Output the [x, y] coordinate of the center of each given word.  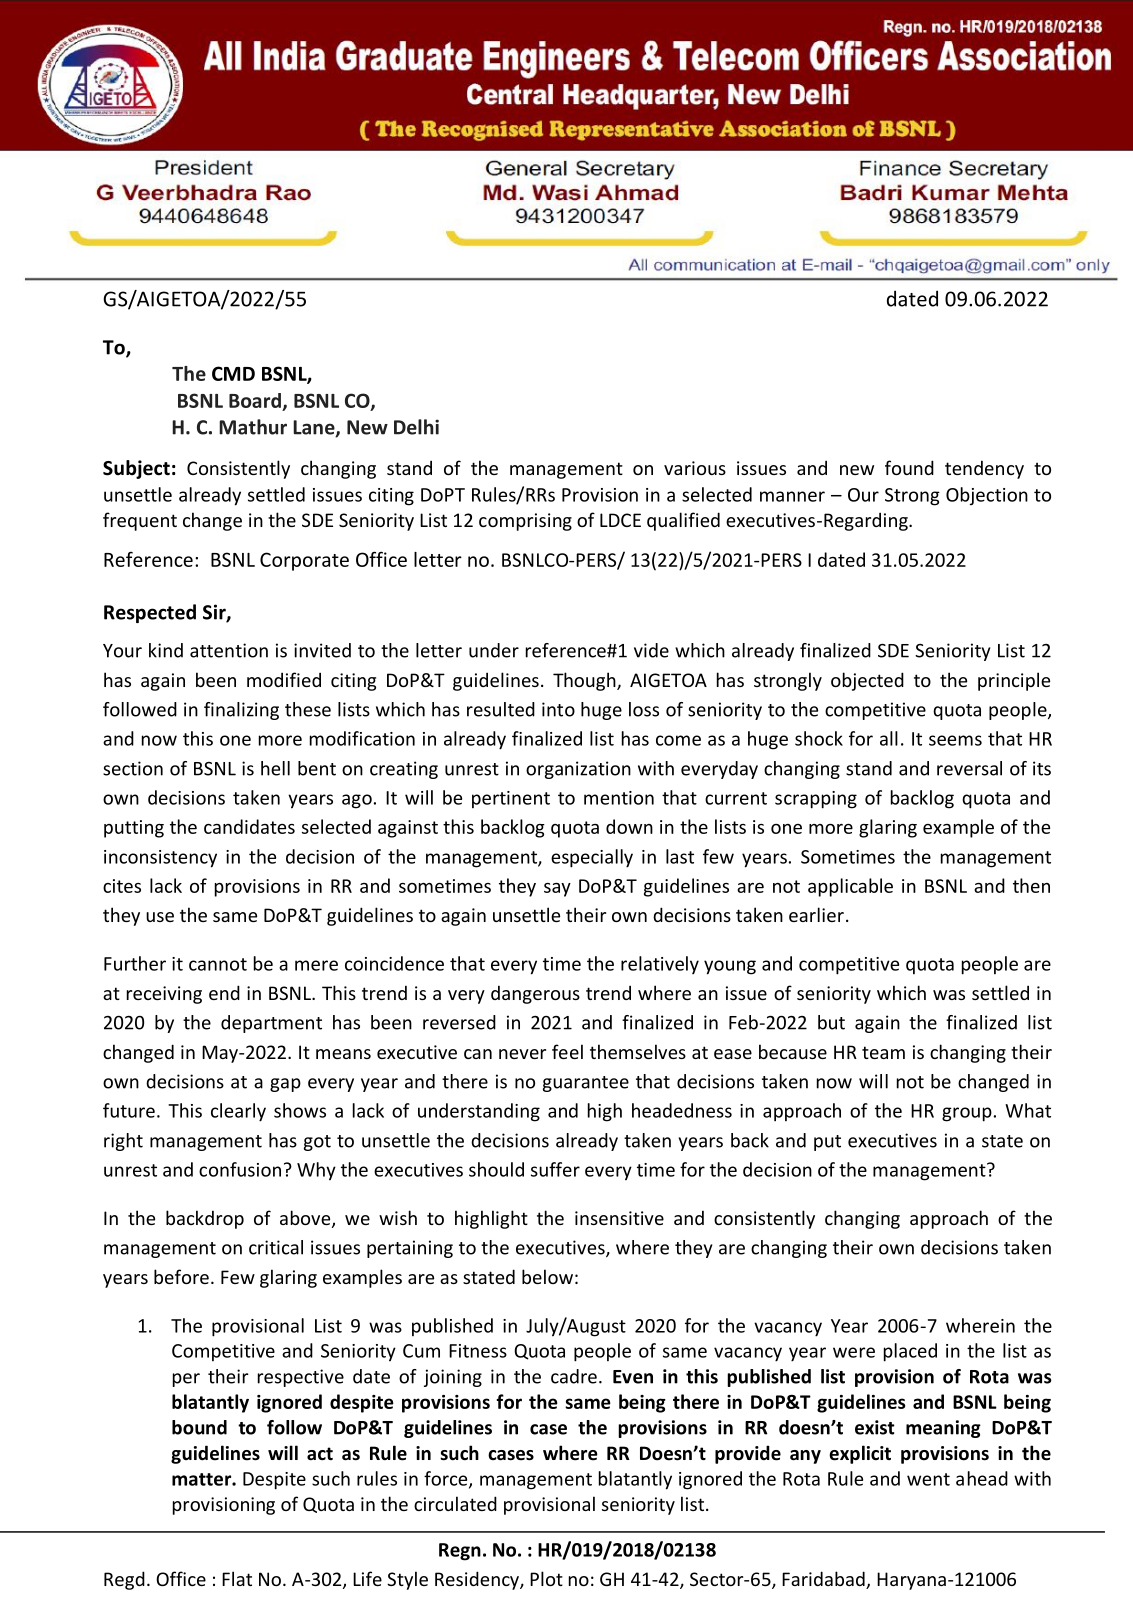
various [695, 468]
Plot [546, 1578]
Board [255, 400]
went [928, 1479]
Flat [237, 1578]
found [909, 467]
